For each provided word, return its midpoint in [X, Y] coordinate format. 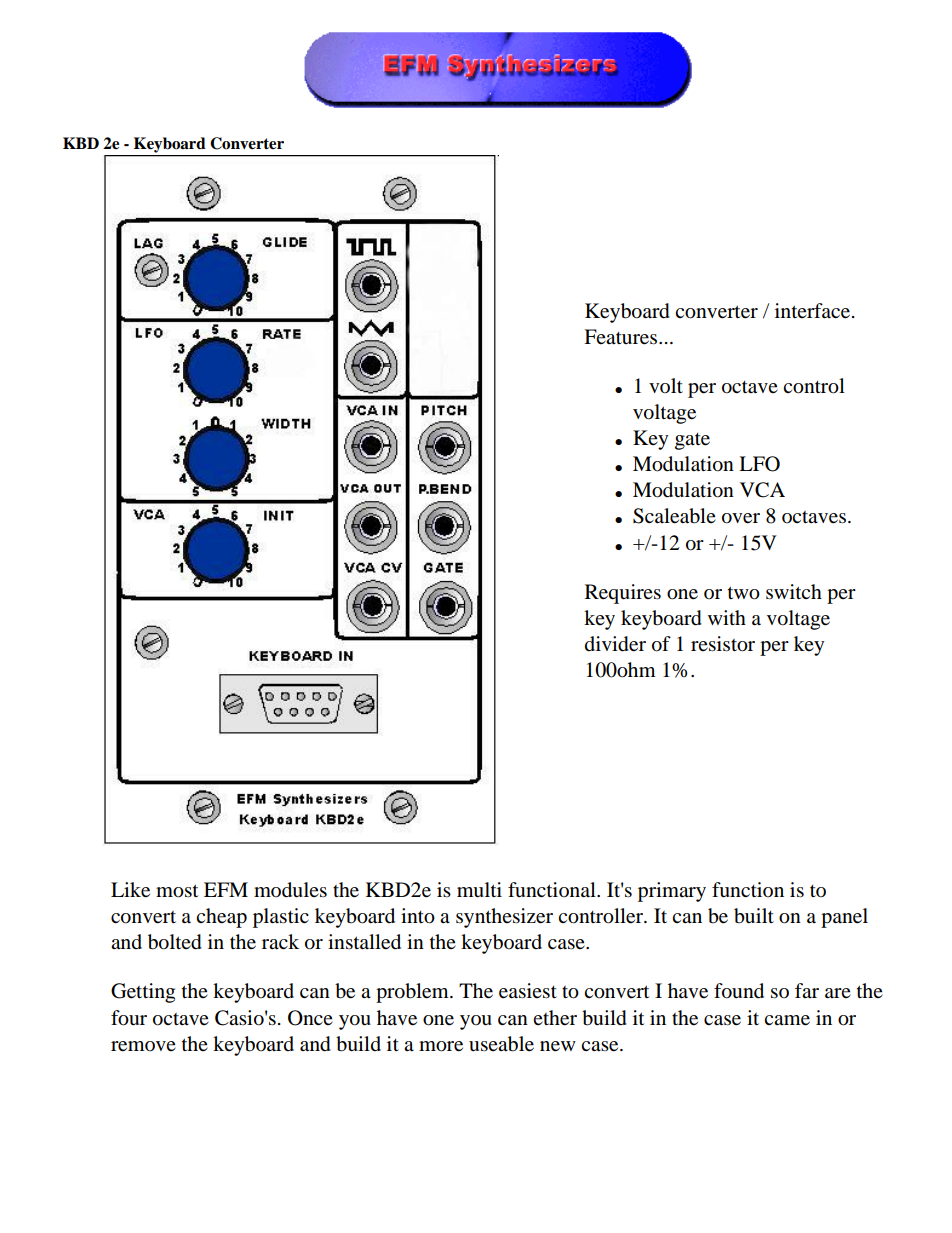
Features [622, 337]
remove [143, 1046]
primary [672, 892]
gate [692, 441]
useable [501, 1044]
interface [812, 311]
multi [479, 890]
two [744, 593]
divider [615, 644]
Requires [623, 594]
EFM [226, 889]
